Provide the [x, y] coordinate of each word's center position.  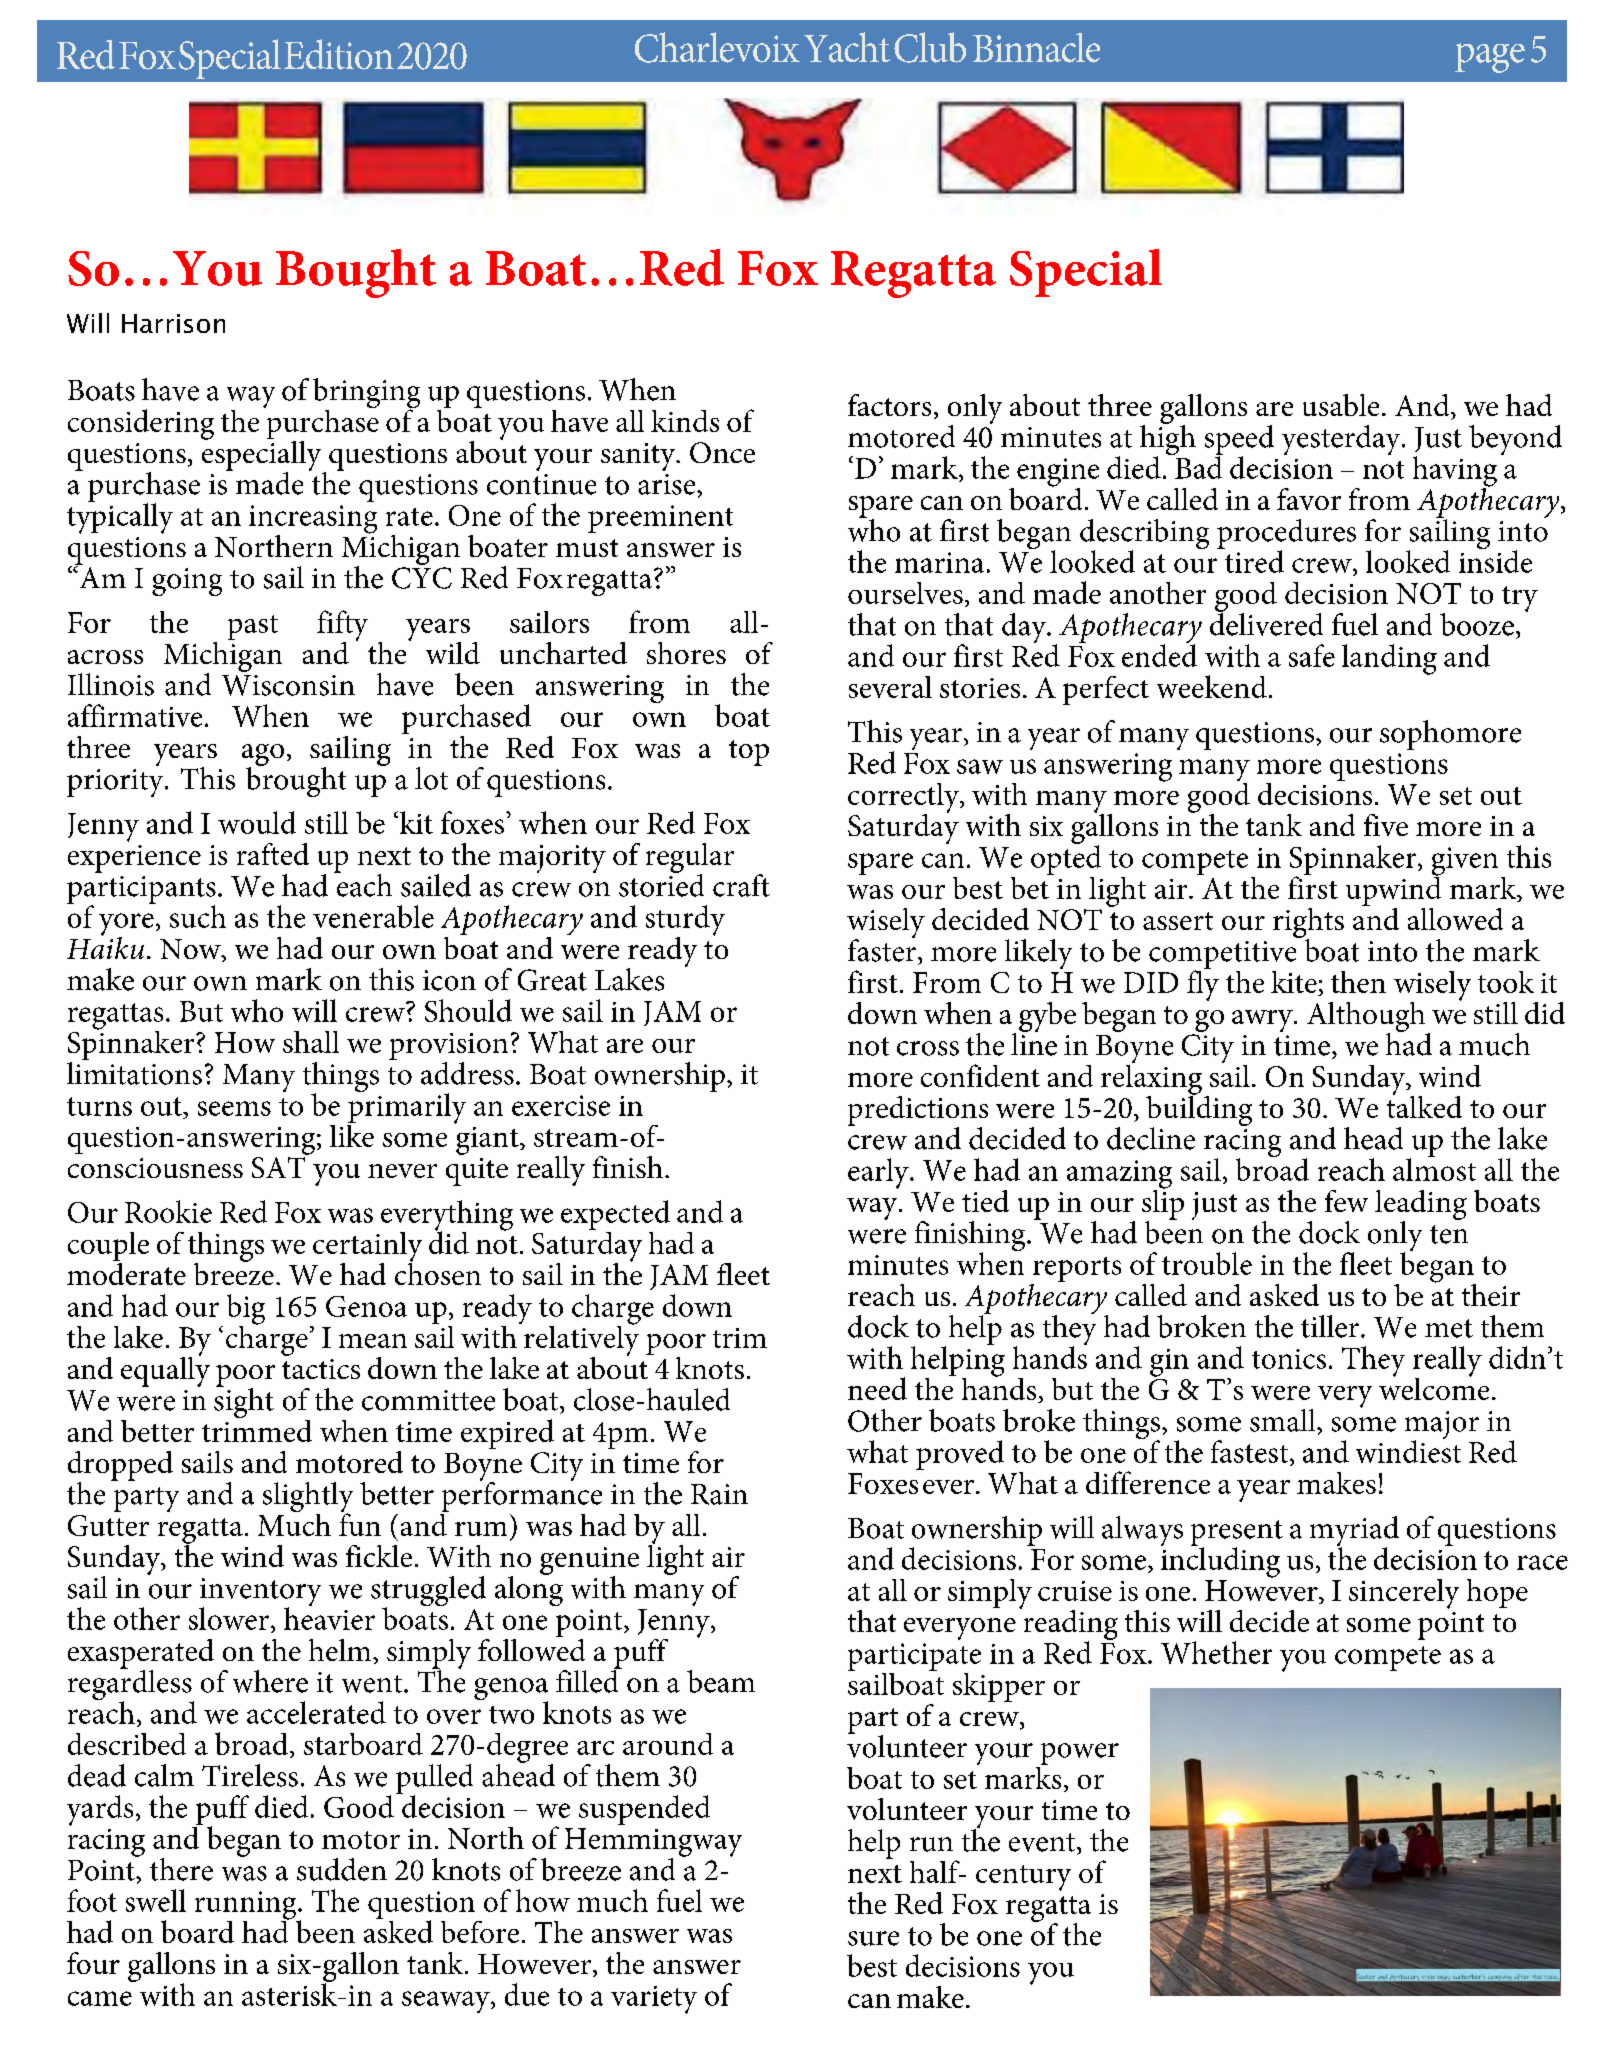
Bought [356, 273]
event [1043, 1842]
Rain [719, 1494]
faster [883, 949]
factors [889, 405]
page [1490, 58]
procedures [1286, 535]
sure [873, 1938]
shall [311, 1042]
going [187, 582]
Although [1366, 1018]
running [247, 1906]
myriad [1354, 1532]
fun [360, 1523]
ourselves [905, 593]
